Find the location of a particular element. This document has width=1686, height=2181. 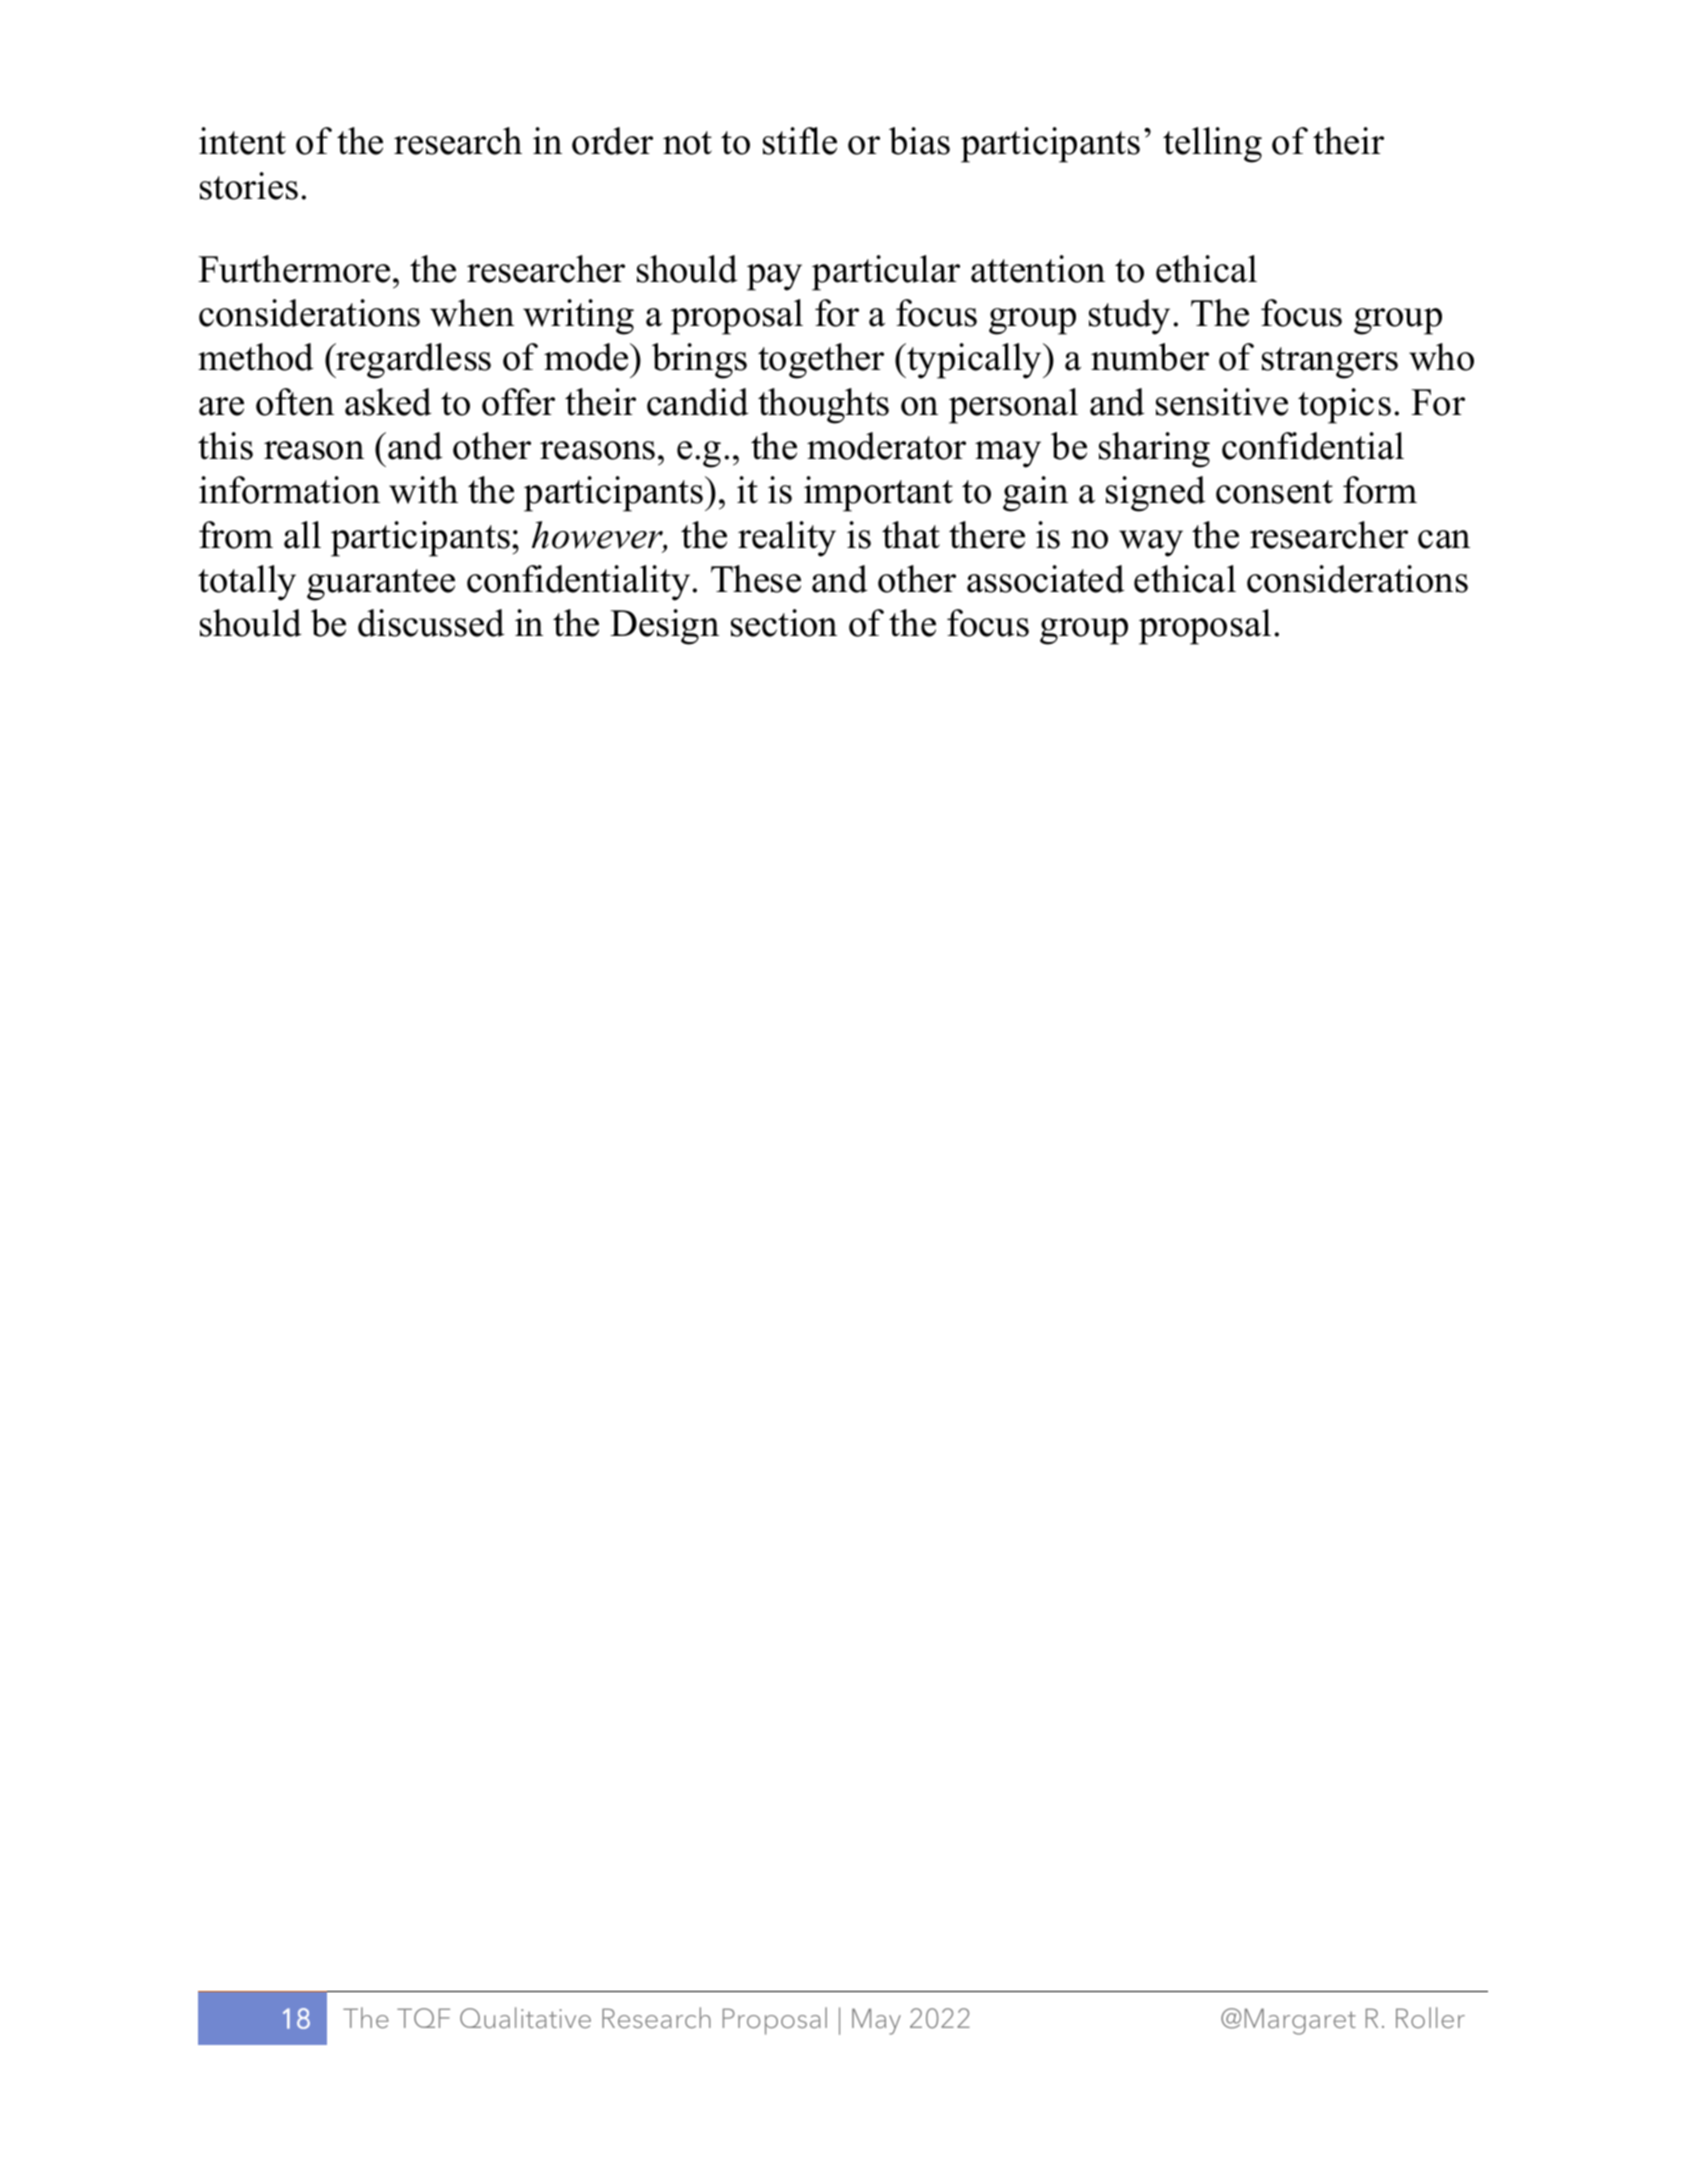

Margaret is located at coordinates (1300, 2021).
